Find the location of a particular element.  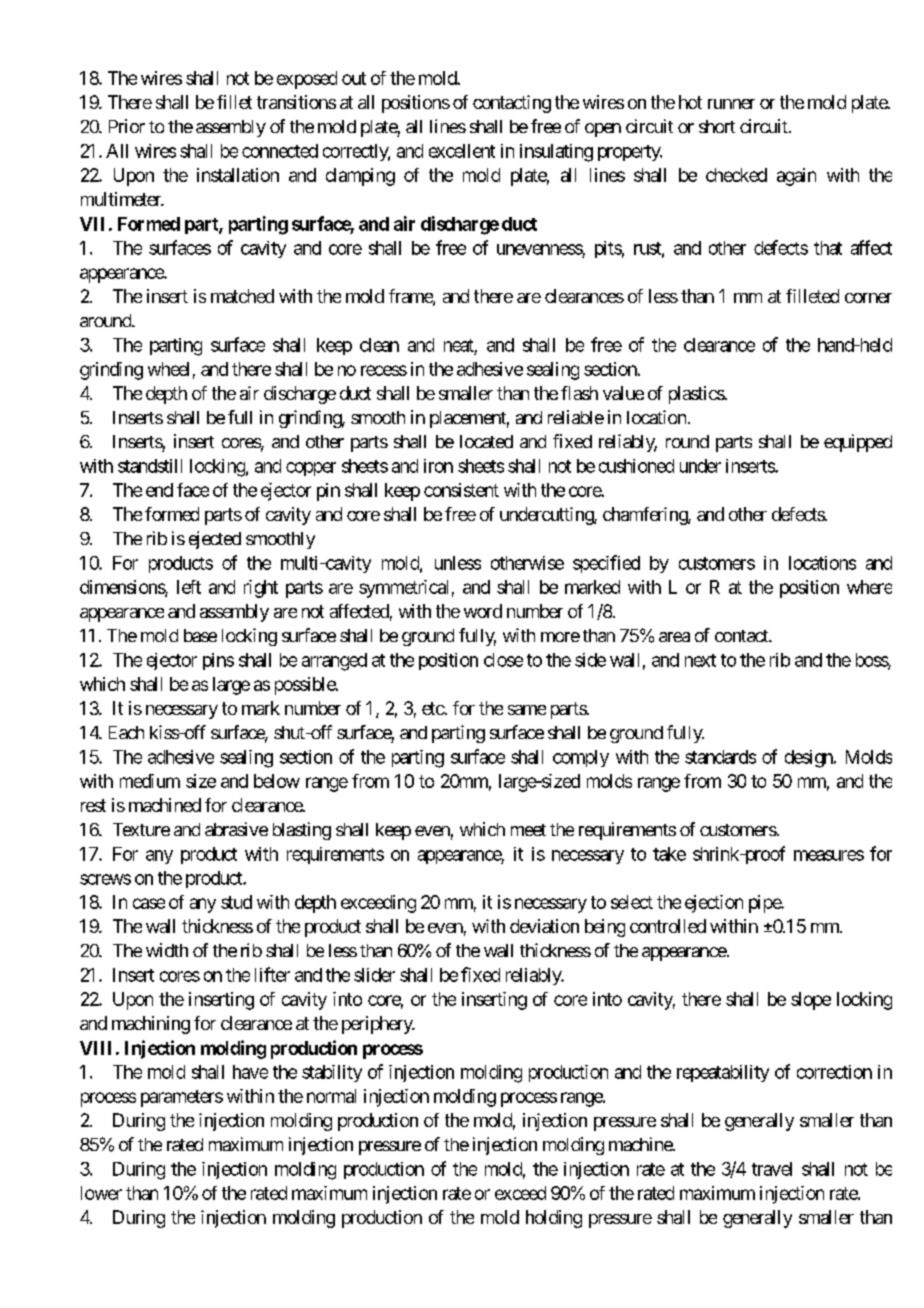

word is located at coordinates (483, 611).
